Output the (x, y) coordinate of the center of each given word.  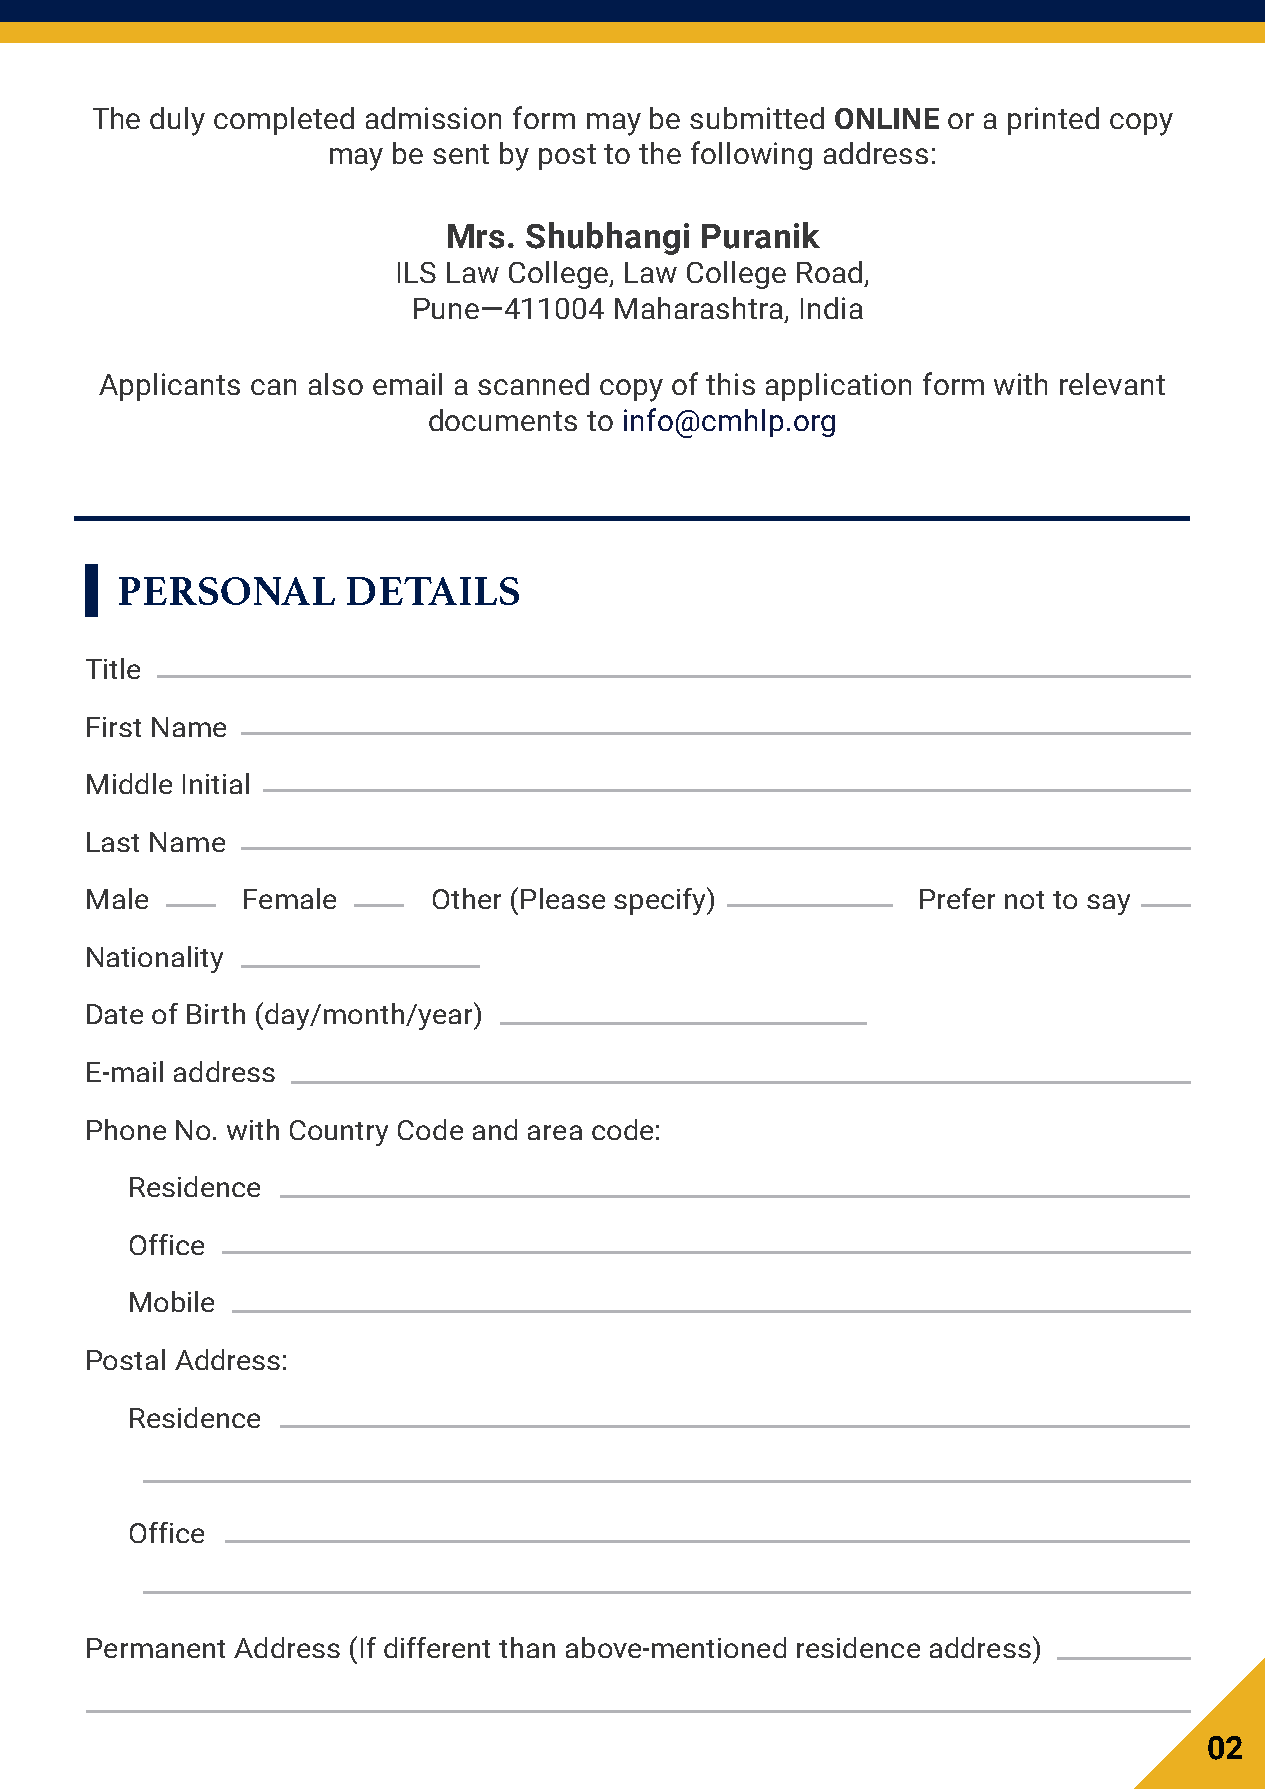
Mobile (172, 1301)
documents (503, 420)
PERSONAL (227, 591)
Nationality (155, 959)
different (437, 1647)
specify (661, 901)
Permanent (156, 1648)
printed (1053, 121)
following (751, 155)
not (1024, 900)
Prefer (957, 898)
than (527, 1647)
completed (284, 121)
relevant (1112, 384)
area (555, 1132)
